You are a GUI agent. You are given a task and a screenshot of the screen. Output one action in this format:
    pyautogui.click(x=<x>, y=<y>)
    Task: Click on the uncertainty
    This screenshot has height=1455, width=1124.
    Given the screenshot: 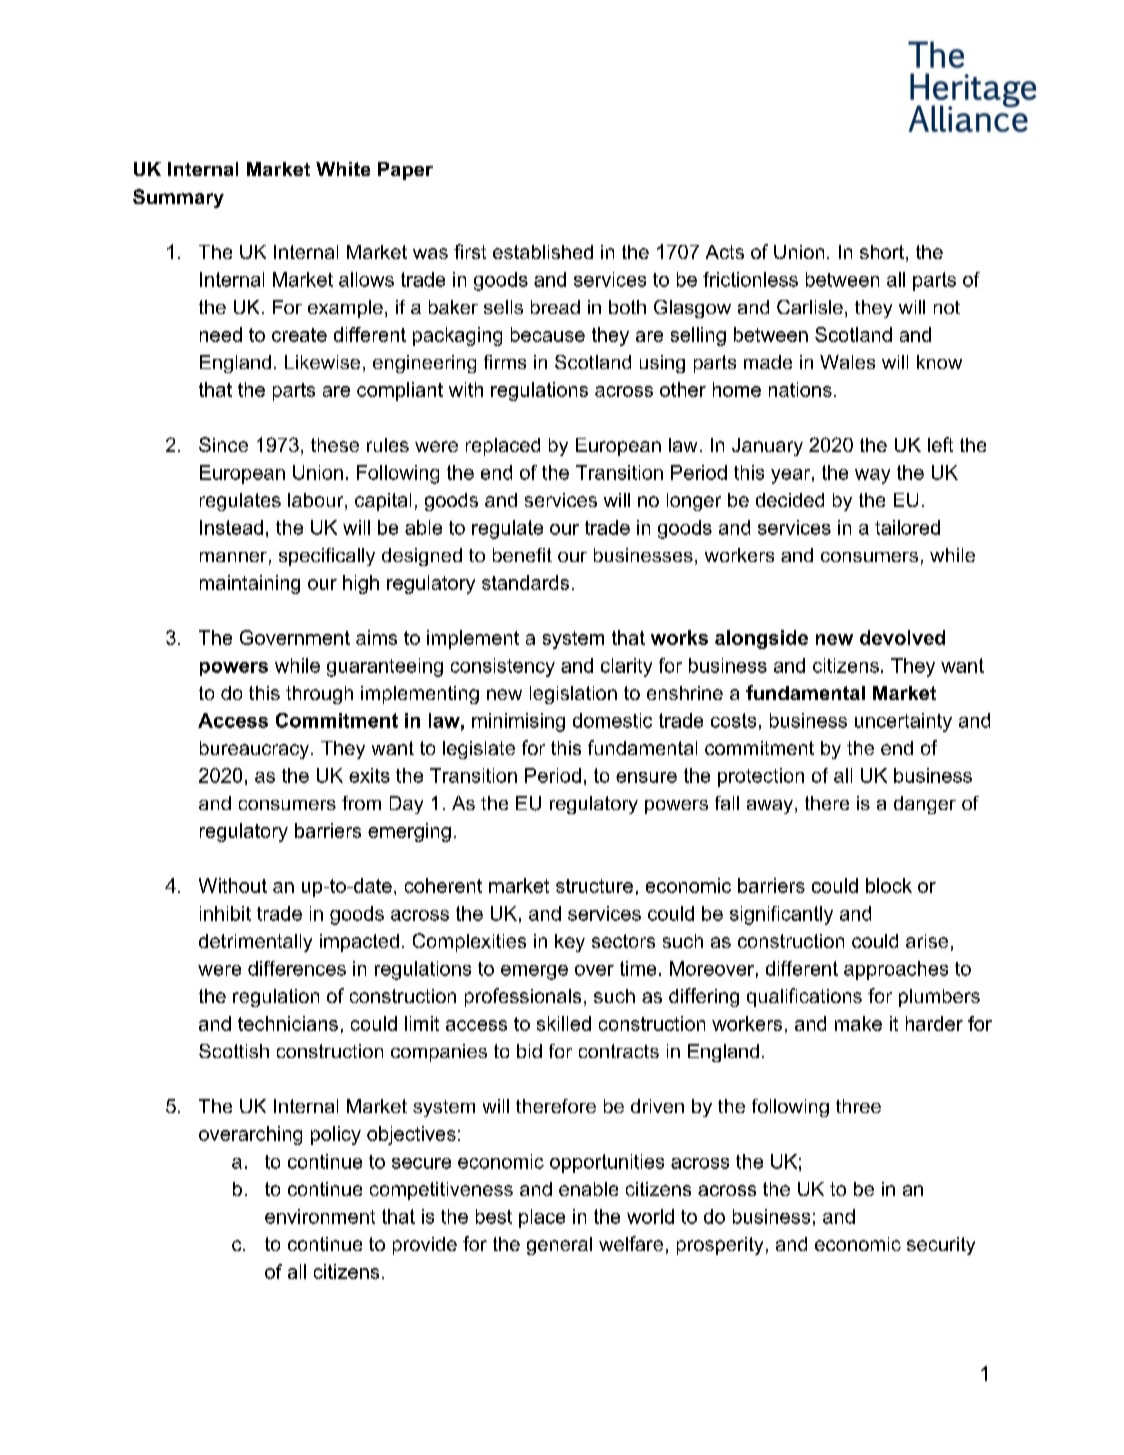 What is the action you would take?
    pyautogui.click(x=903, y=722)
